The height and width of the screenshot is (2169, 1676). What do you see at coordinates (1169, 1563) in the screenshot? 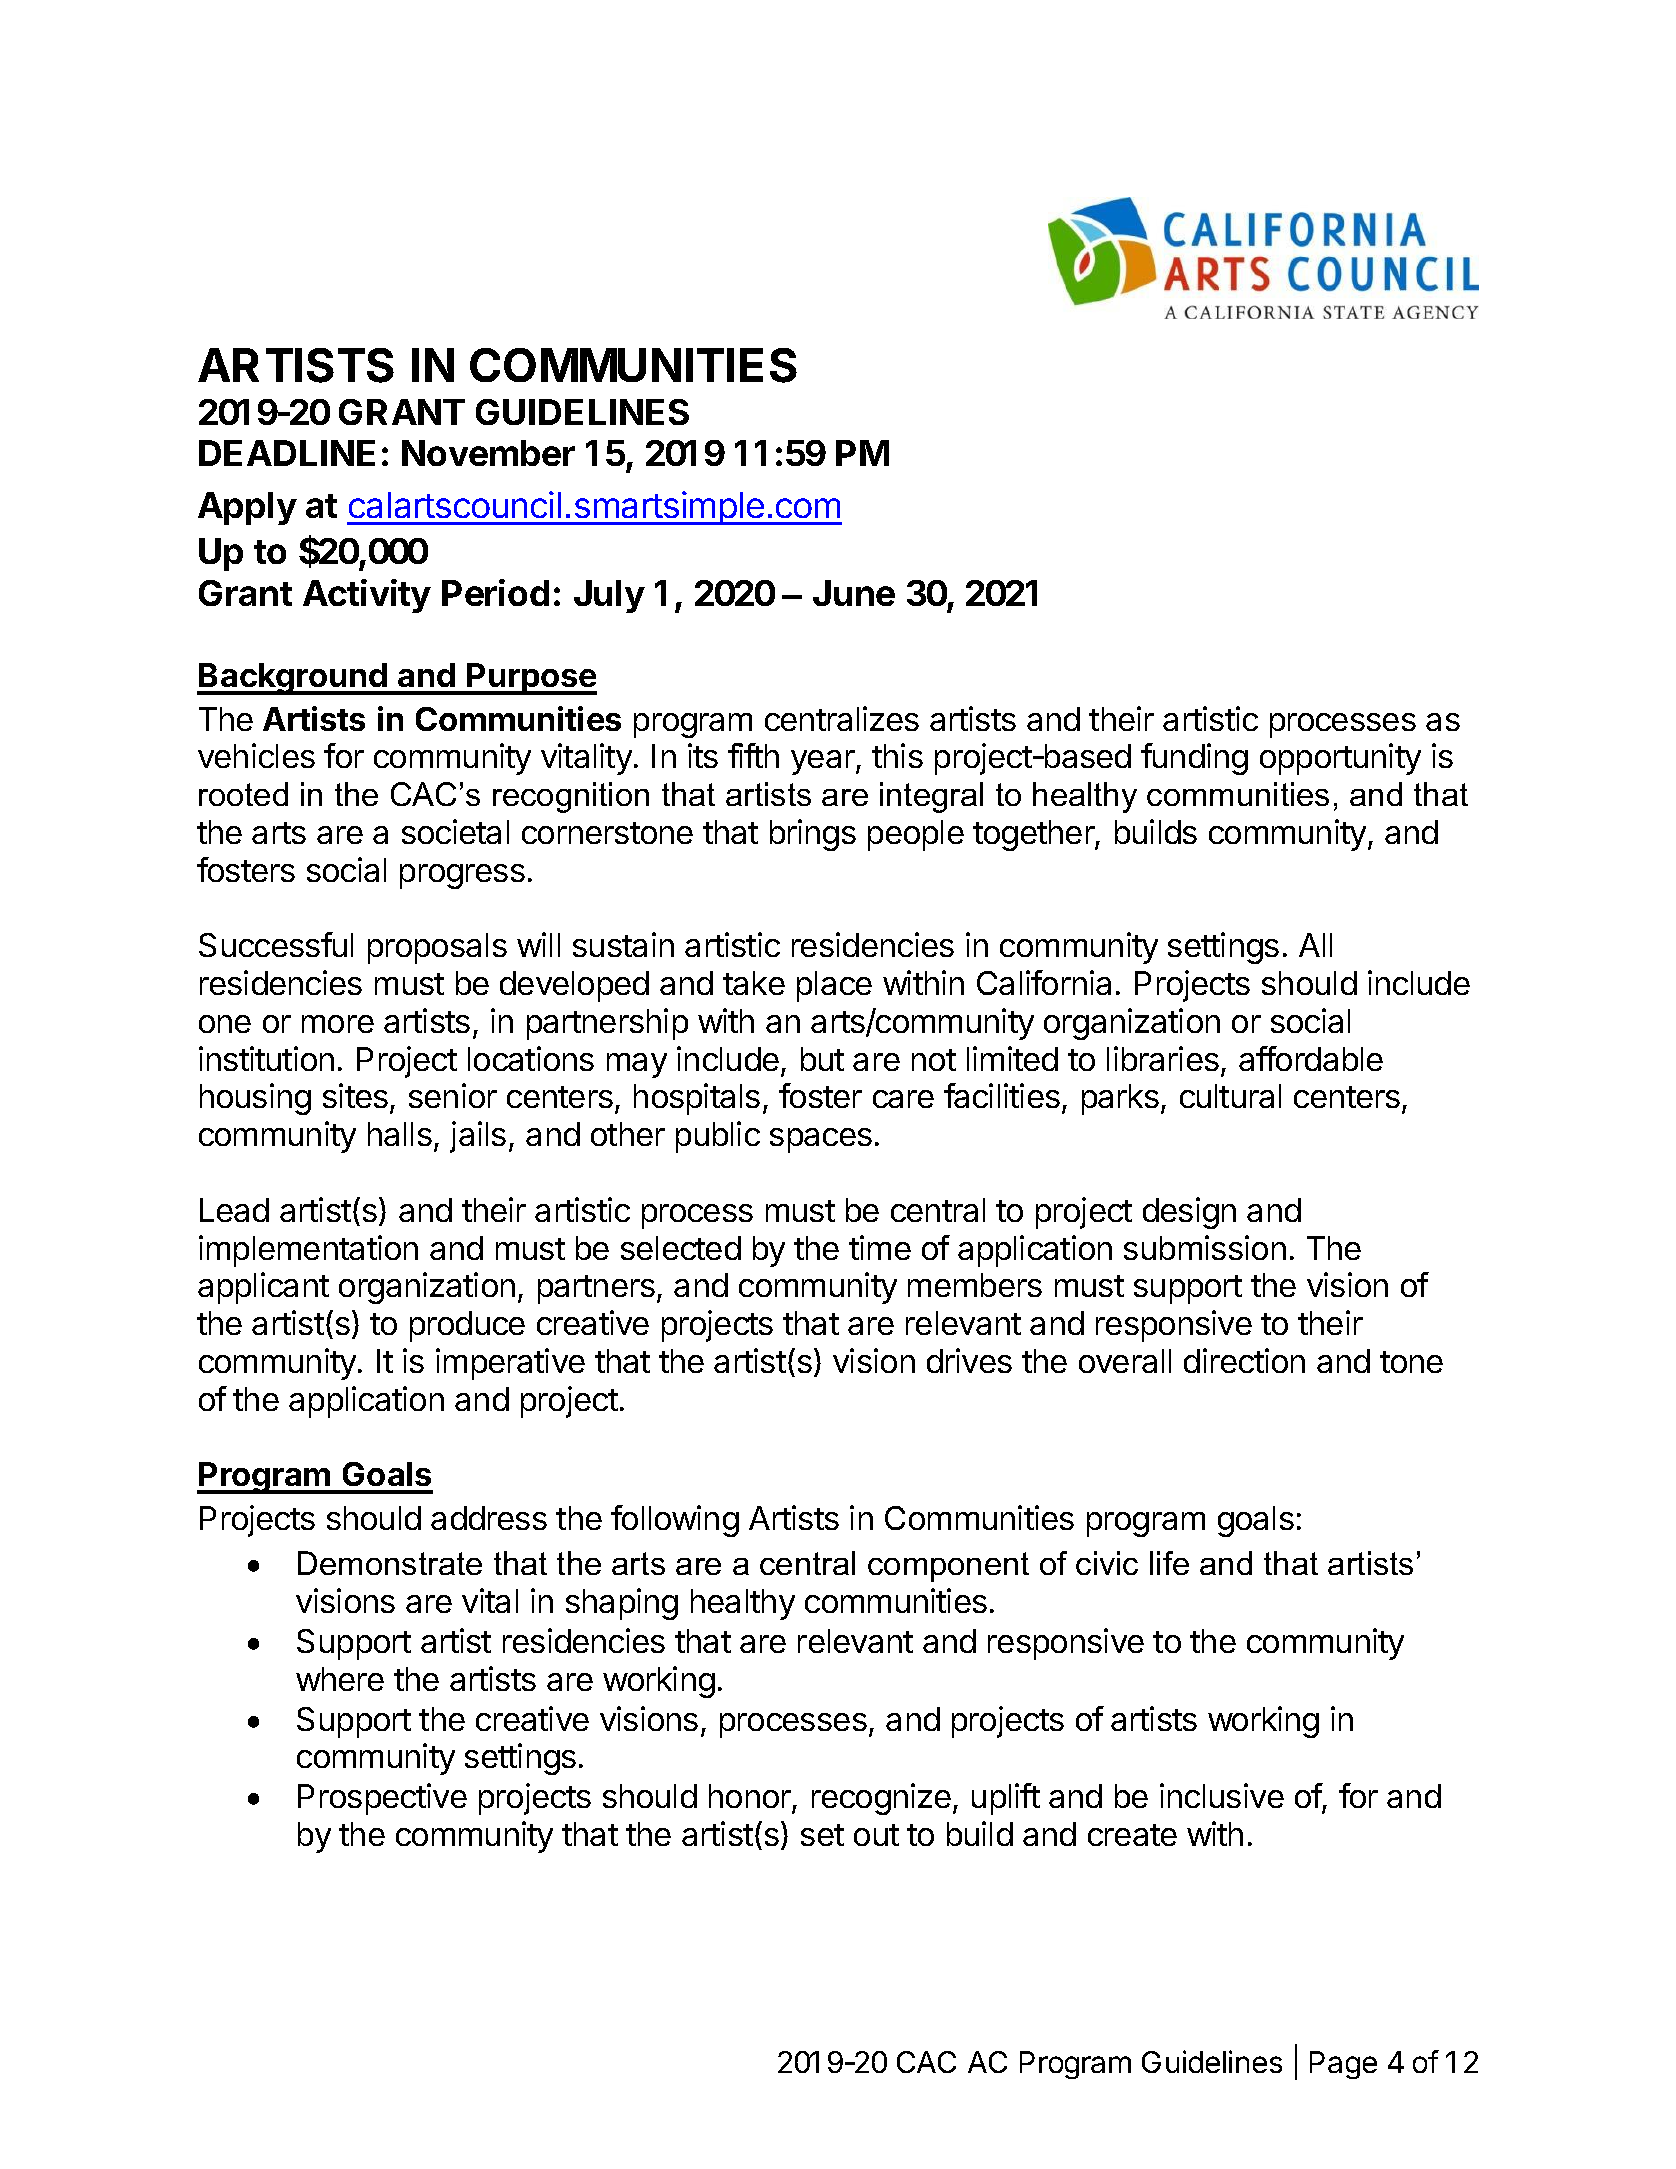
I see `life` at bounding box center [1169, 1563].
